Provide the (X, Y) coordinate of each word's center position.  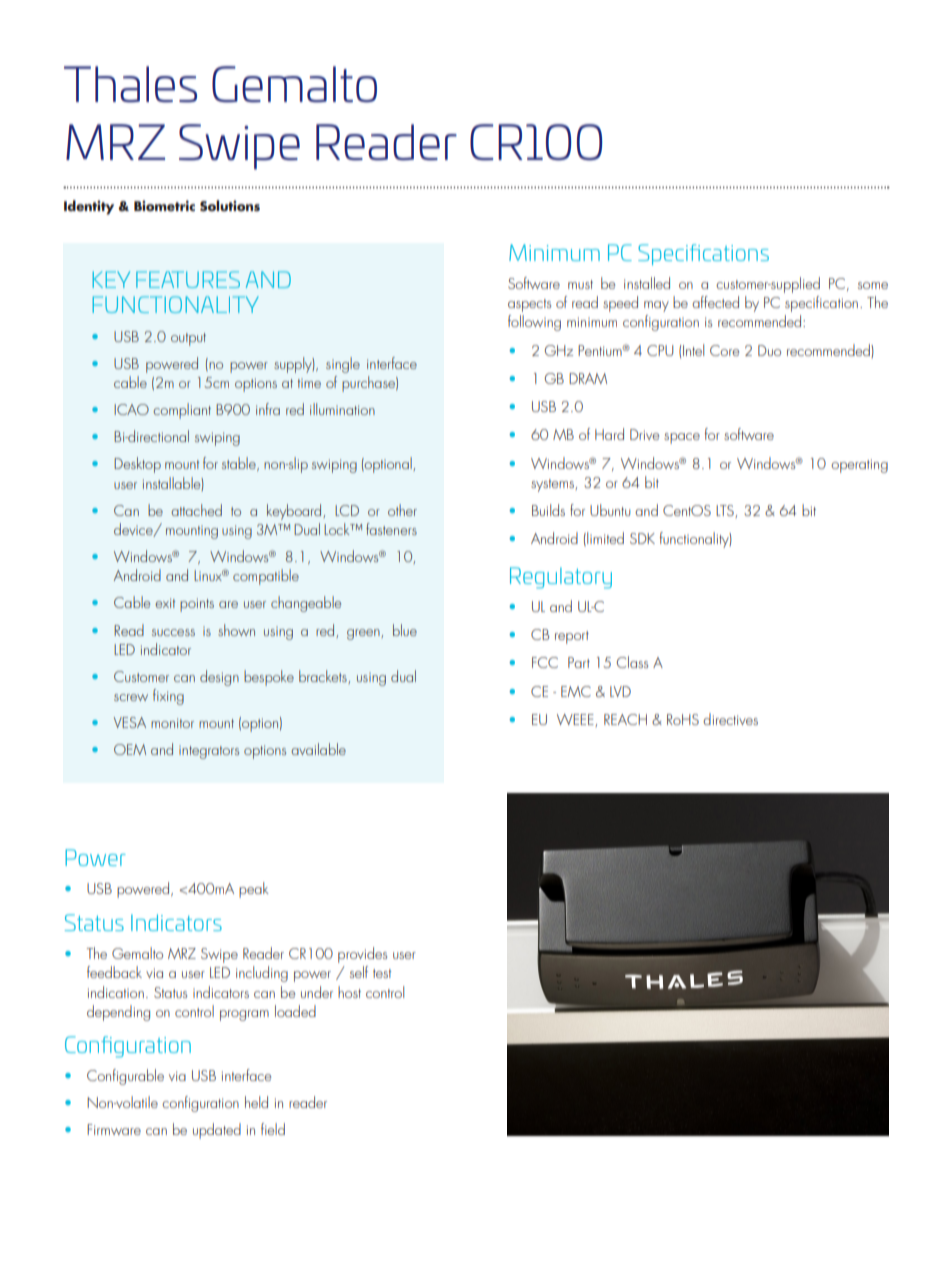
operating (859, 466)
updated (217, 1131)
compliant (182, 411)
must (580, 284)
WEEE (576, 720)
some (873, 285)
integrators (209, 752)
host (349, 992)
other (402, 510)
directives (730, 719)
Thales (130, 84)
